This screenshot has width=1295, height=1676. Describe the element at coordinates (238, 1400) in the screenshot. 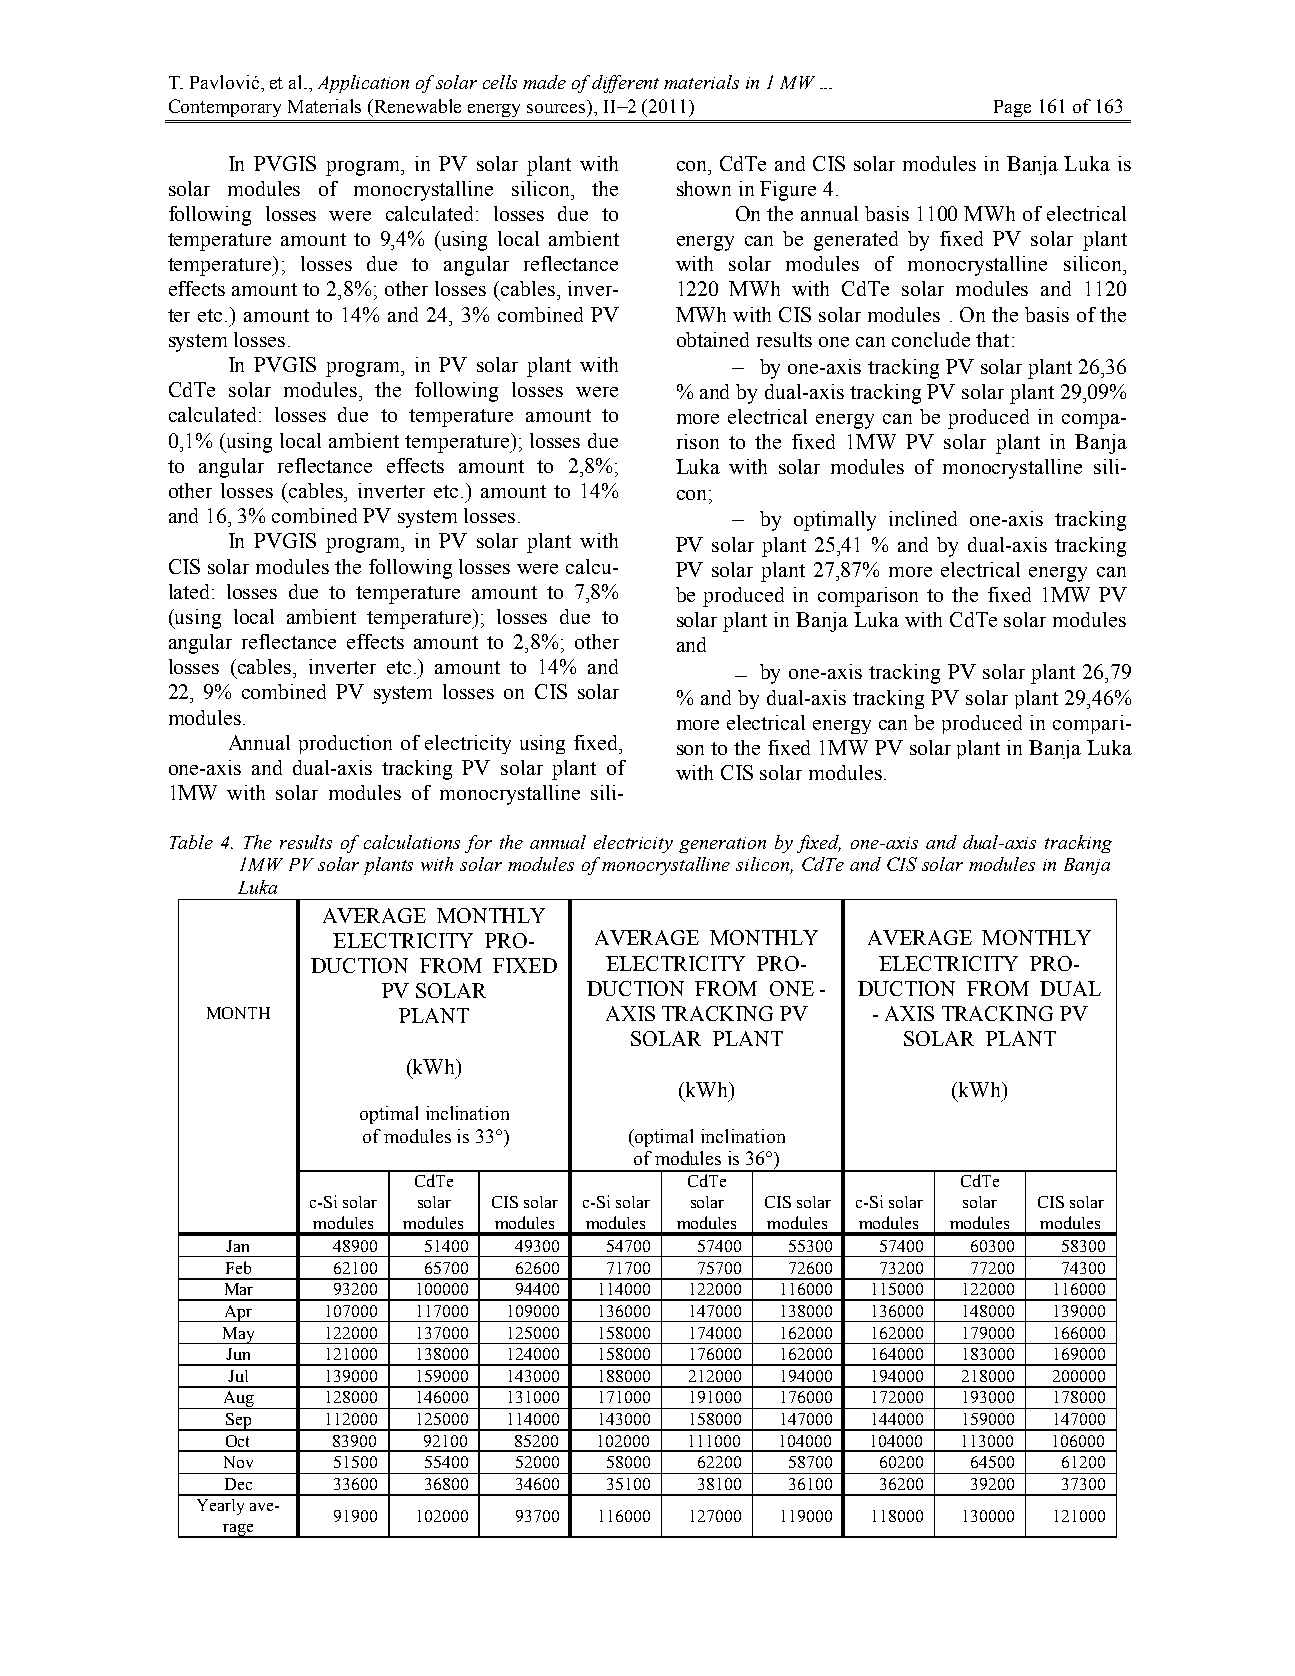

I see `Aug` at that location.
